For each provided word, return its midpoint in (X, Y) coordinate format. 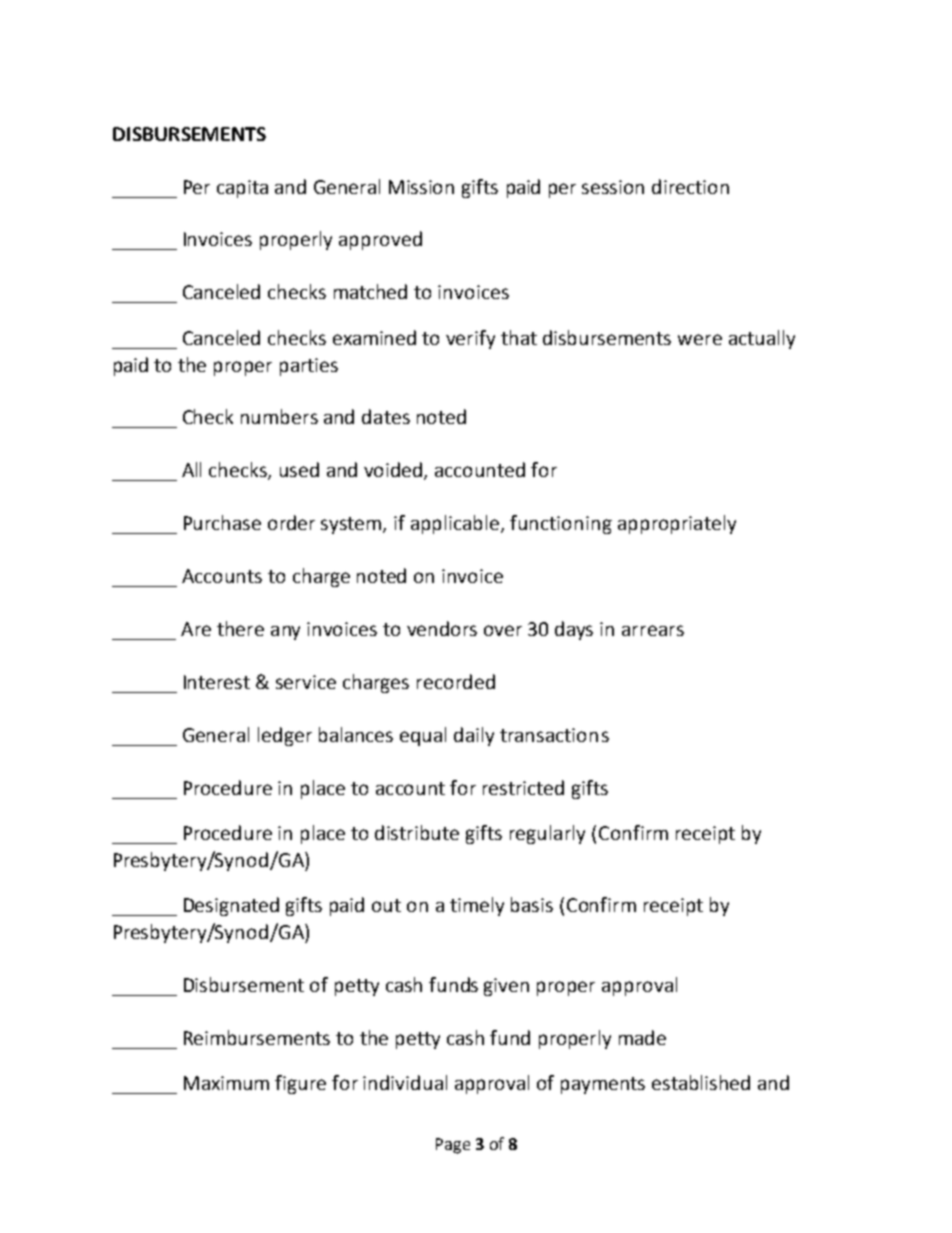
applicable (456, 524)
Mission (421, 187)
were (700, 339)
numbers (279, 416)
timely (477, 906)
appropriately (677, 524)
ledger (285, 736)
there (240, 628)
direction (690, 186)
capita (242, 189)
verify (470, 339)
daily (474, 736)
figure (300, 1084)
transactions (554, 735)
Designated (231, 906)
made (642, 1037)
